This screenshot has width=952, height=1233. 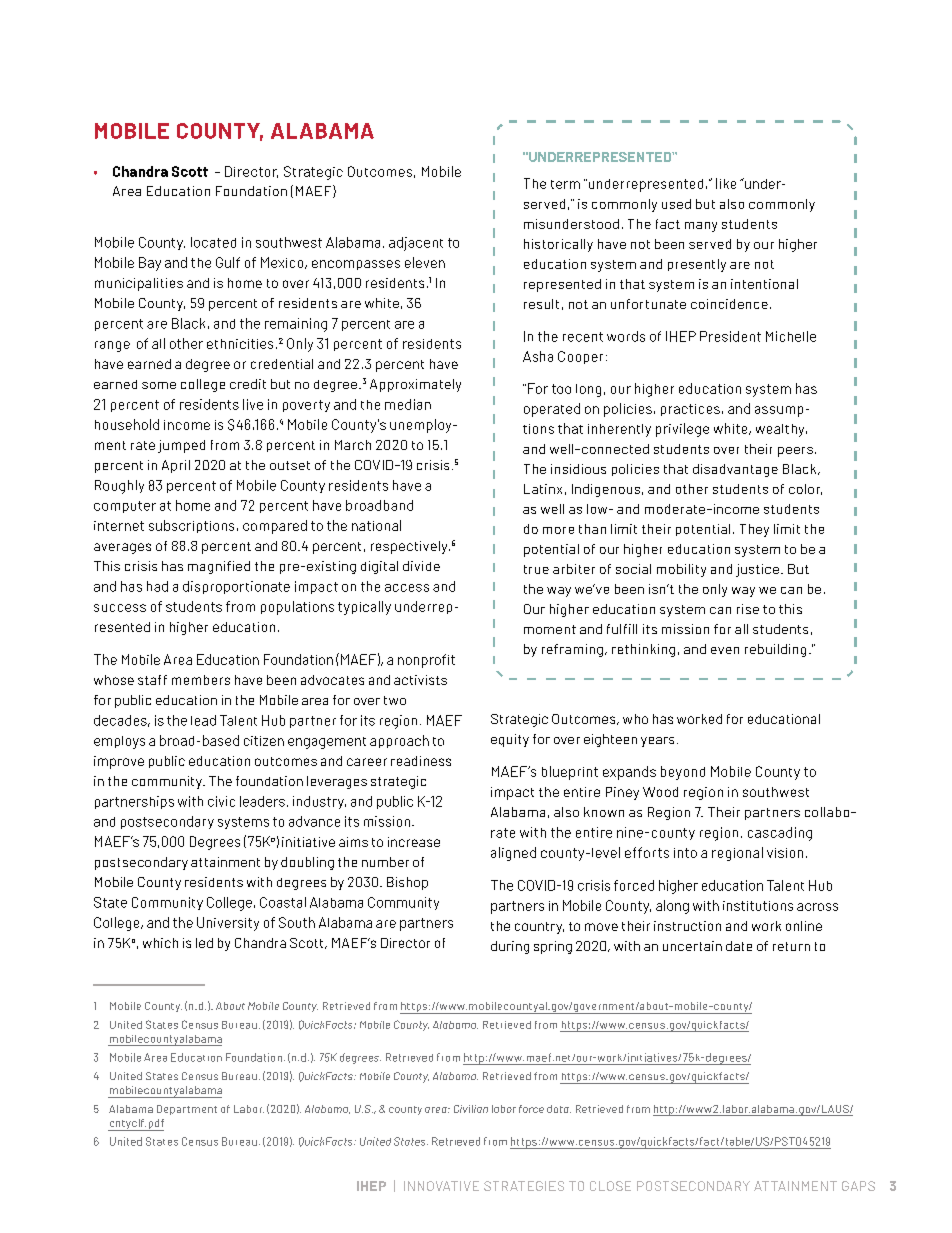 I want to click on INNOVATIVE, so click(x=441, y=1186).
